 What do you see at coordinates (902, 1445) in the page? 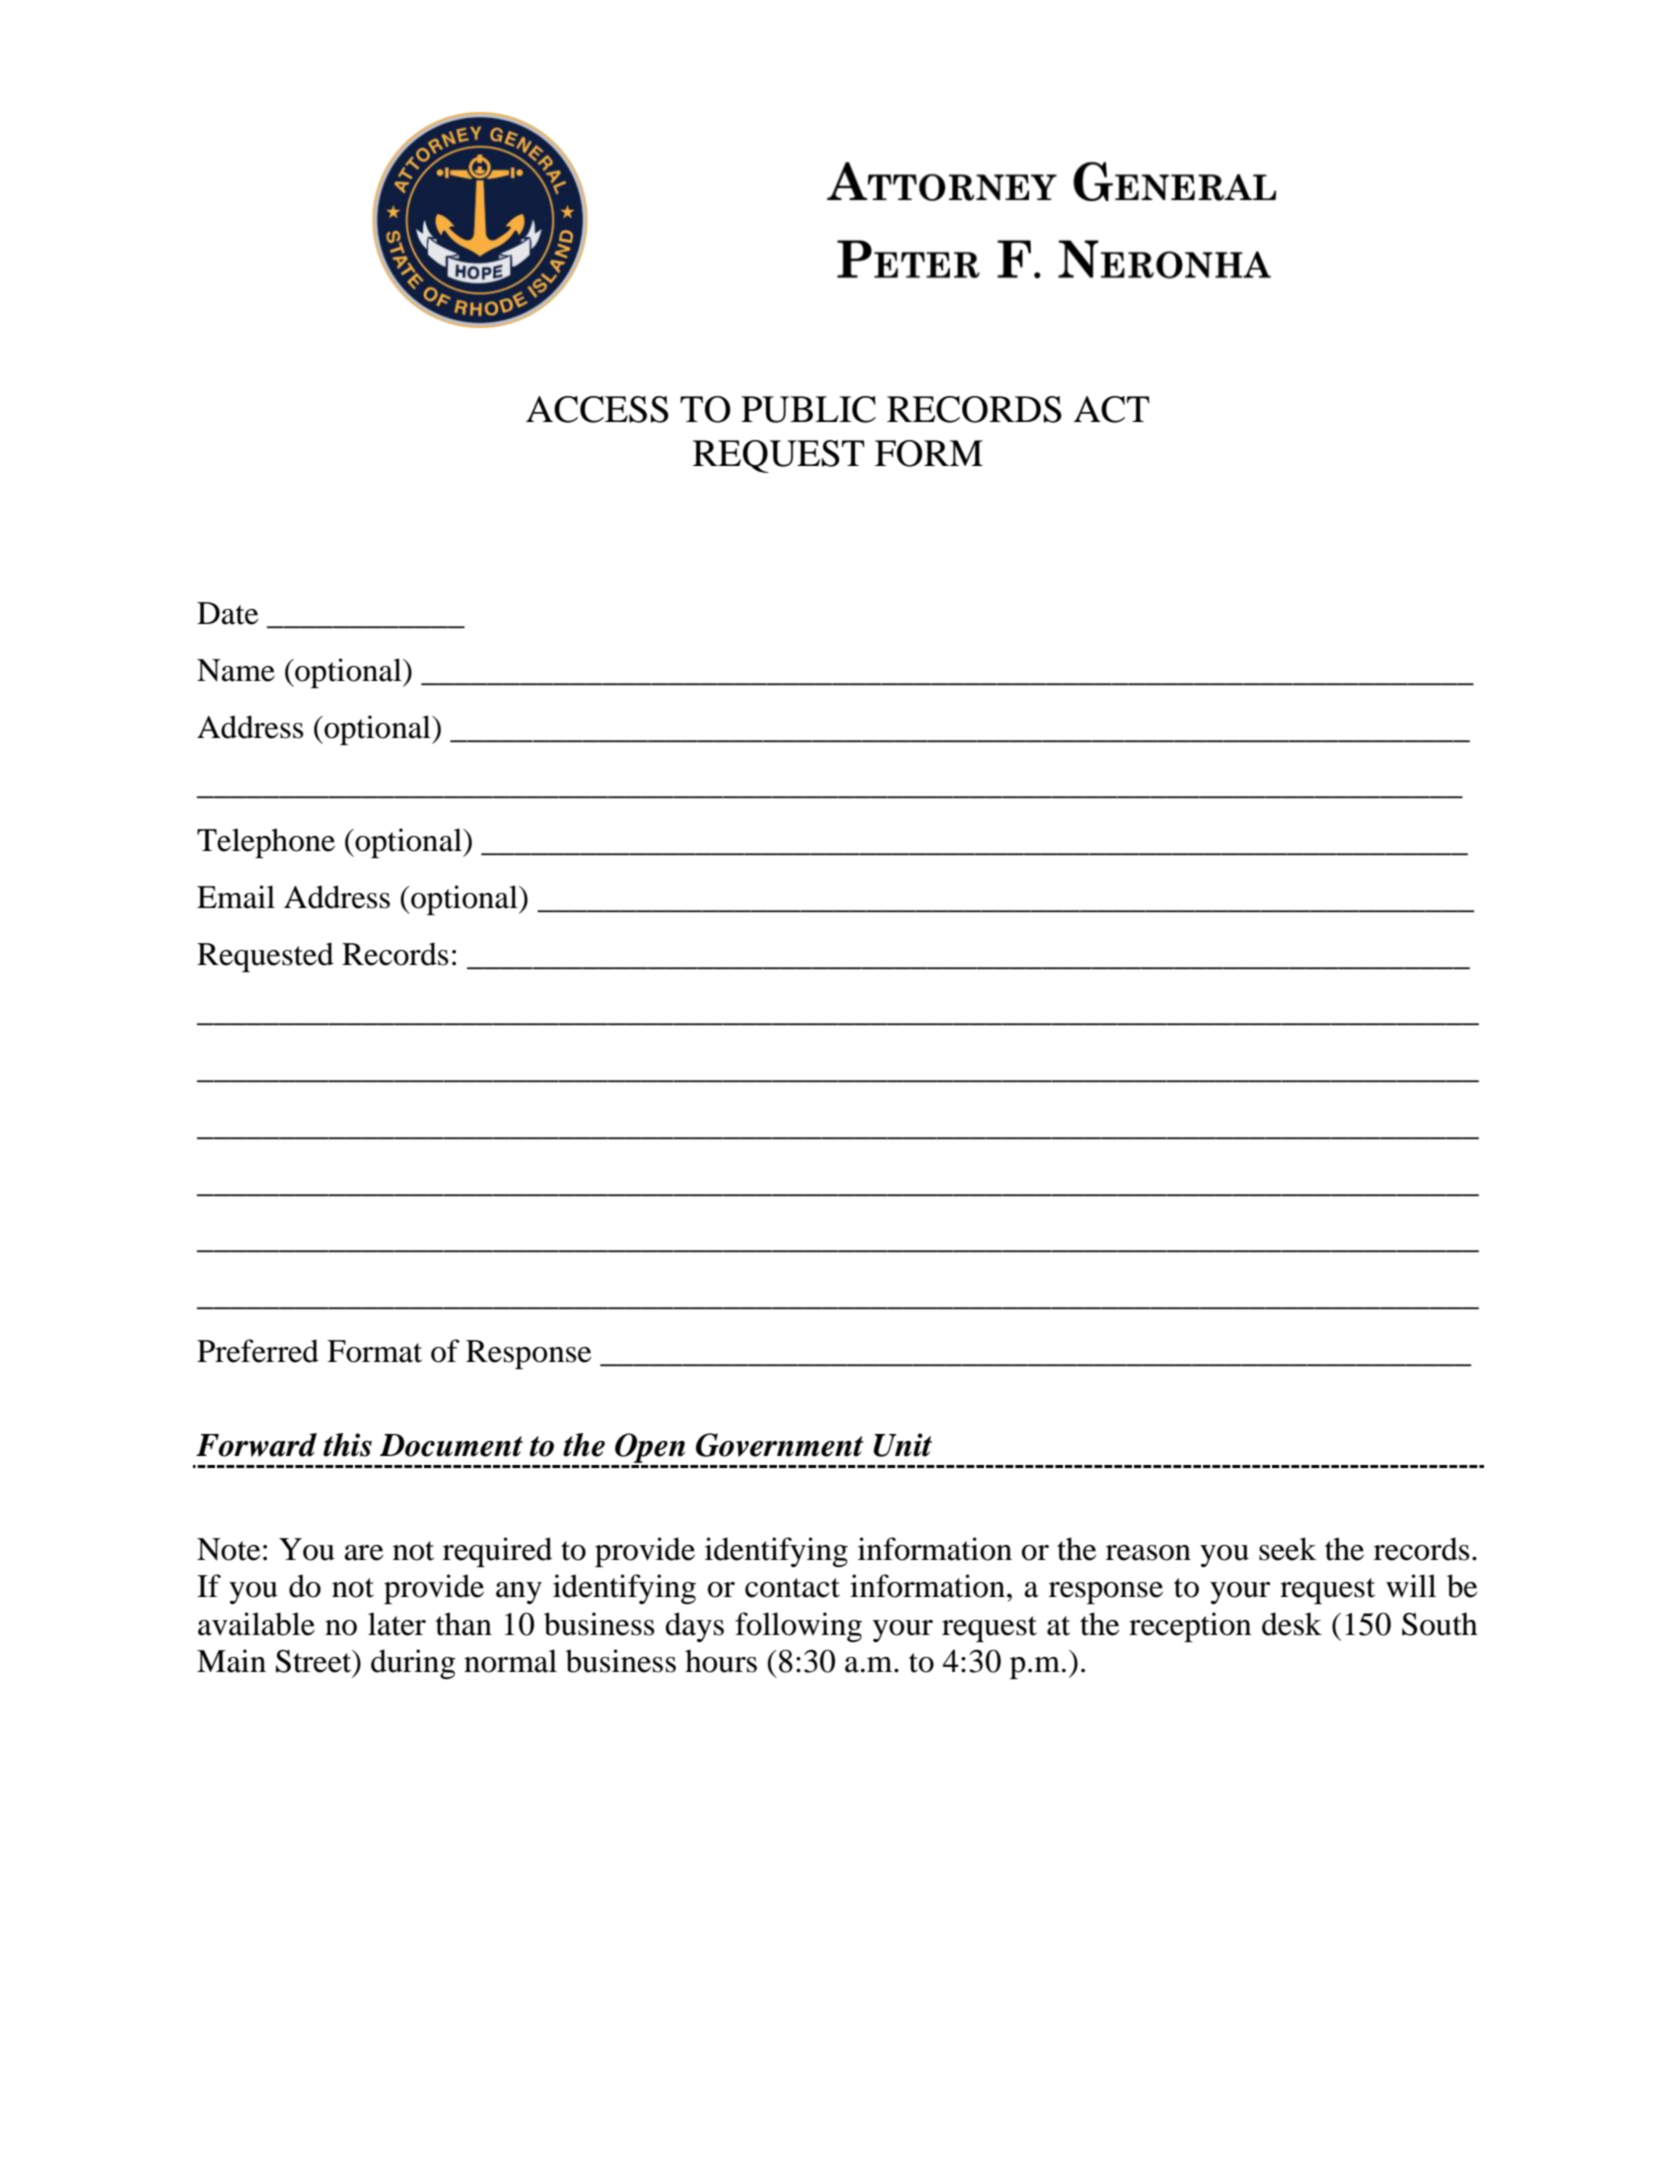
I see `Unit` at bounding box center [902, 1445].
